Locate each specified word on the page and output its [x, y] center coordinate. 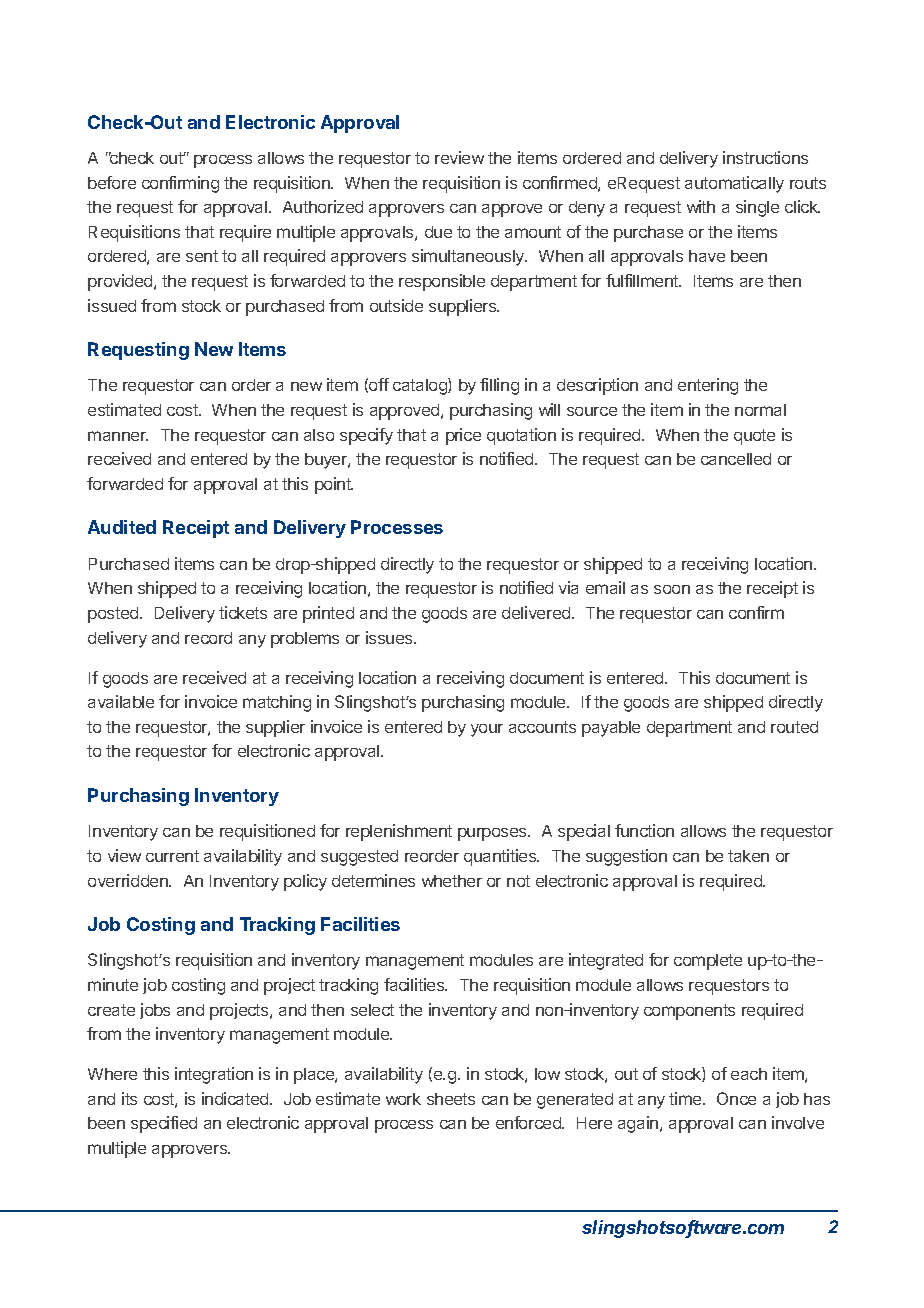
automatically [734, 184]
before [112, 182]
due [438, 232]
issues [390, 637]
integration [214, 1075]
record [208, 638]
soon [672, 589]
